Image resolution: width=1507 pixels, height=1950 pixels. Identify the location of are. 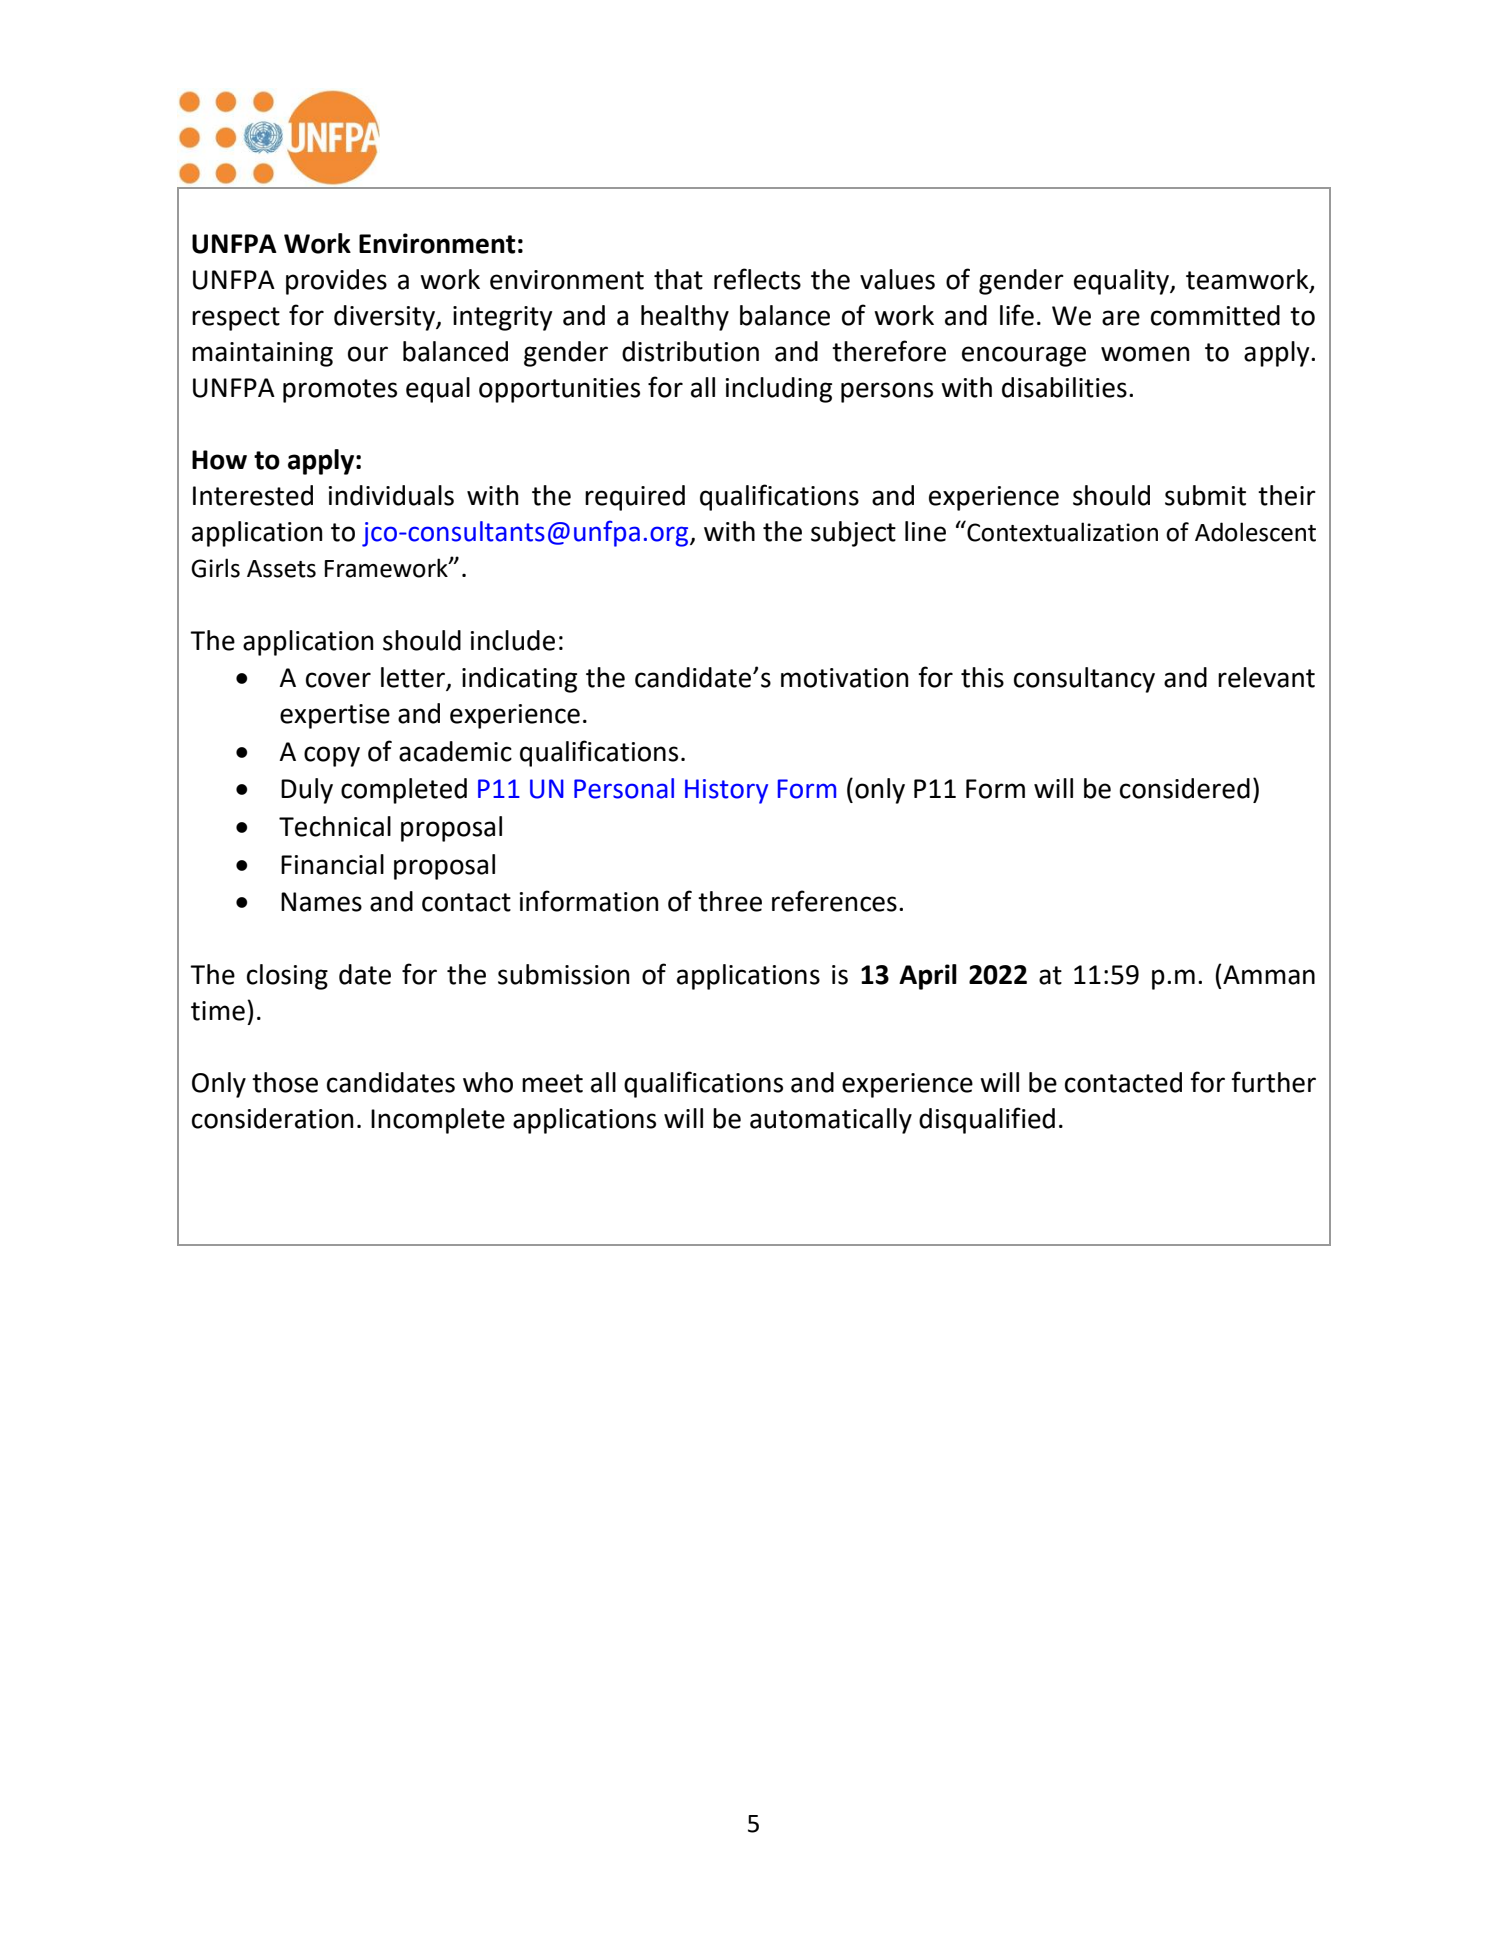
(1121, 318).
